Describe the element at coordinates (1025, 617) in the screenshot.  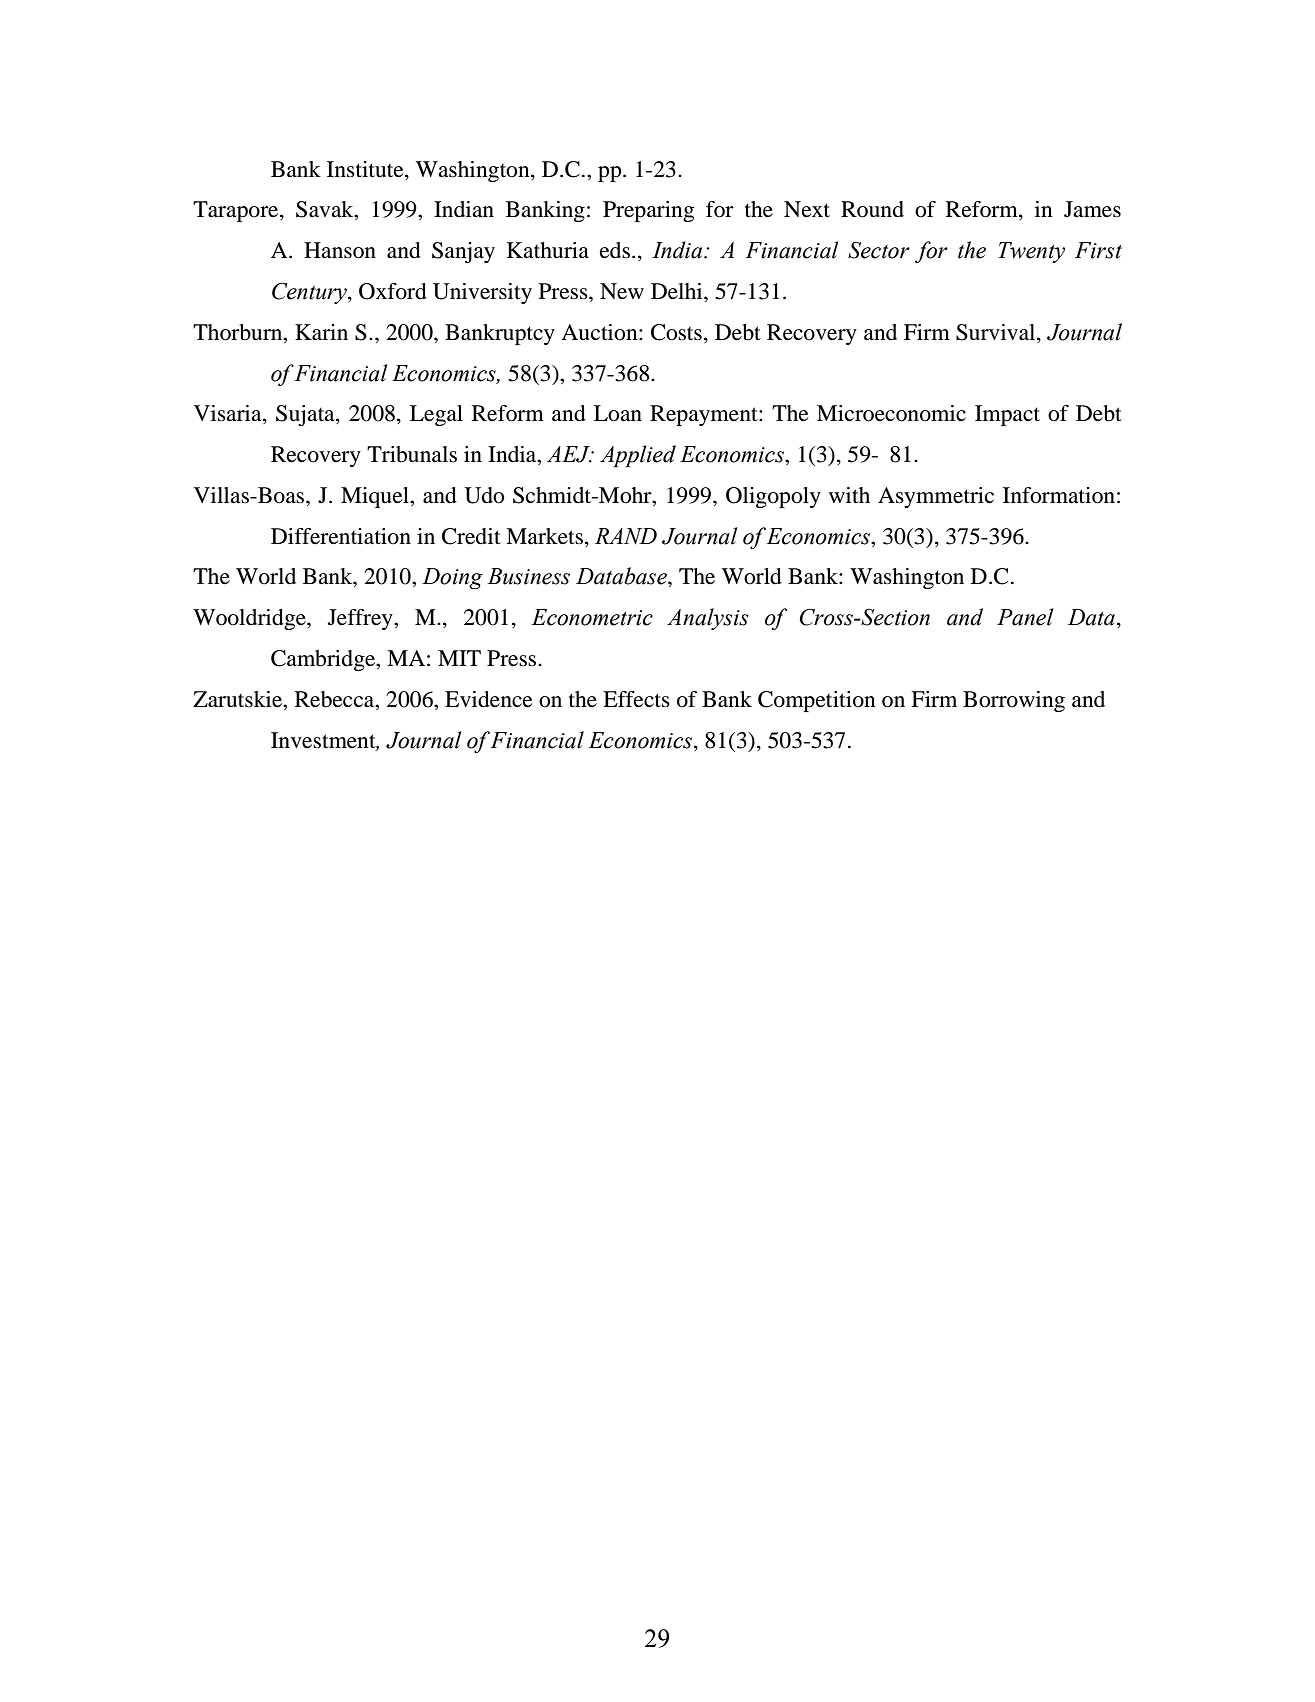
I see `Panel` at that location.
